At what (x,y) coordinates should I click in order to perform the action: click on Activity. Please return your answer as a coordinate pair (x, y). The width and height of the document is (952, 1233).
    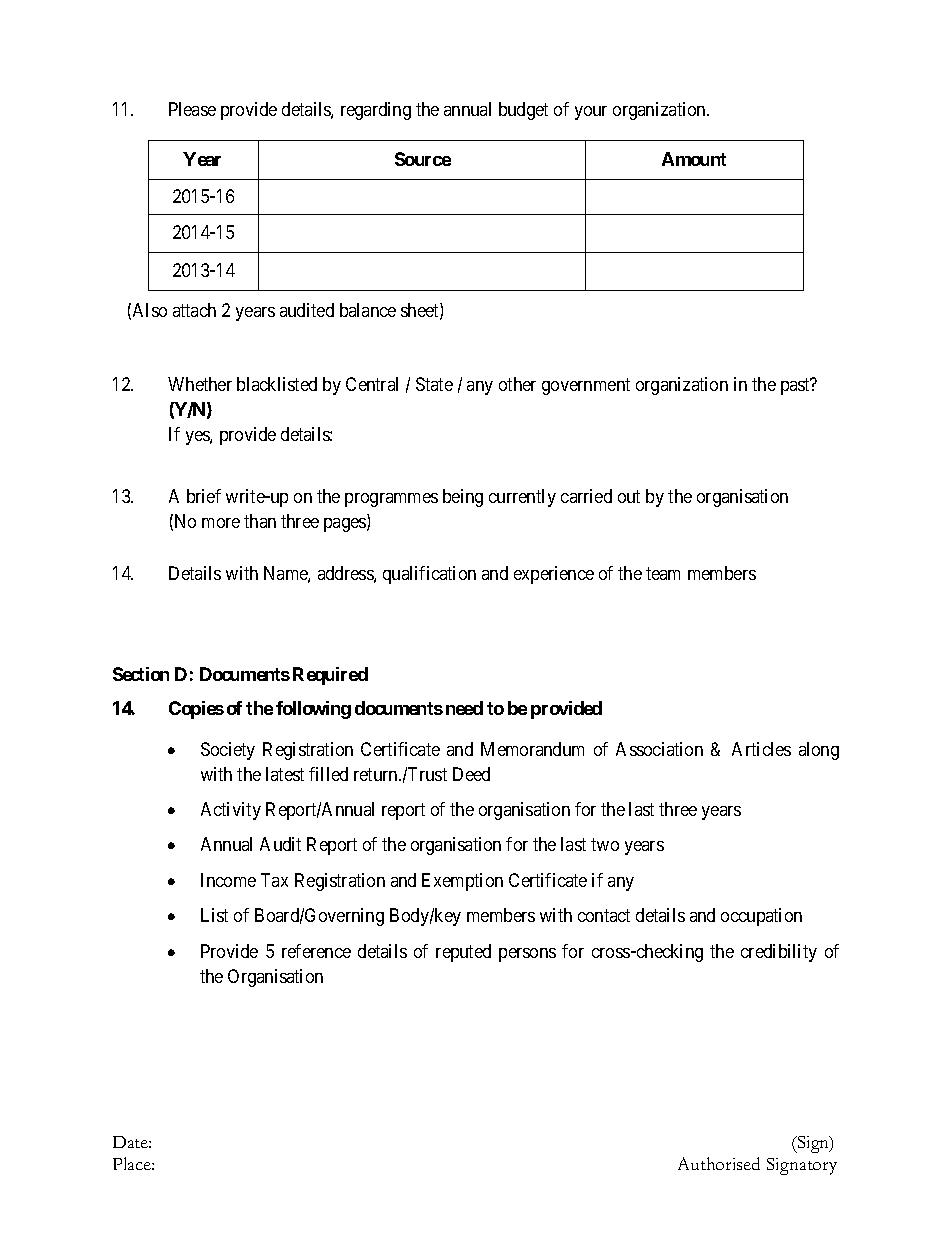
    Looking at the image, I should click on (231, 811).
